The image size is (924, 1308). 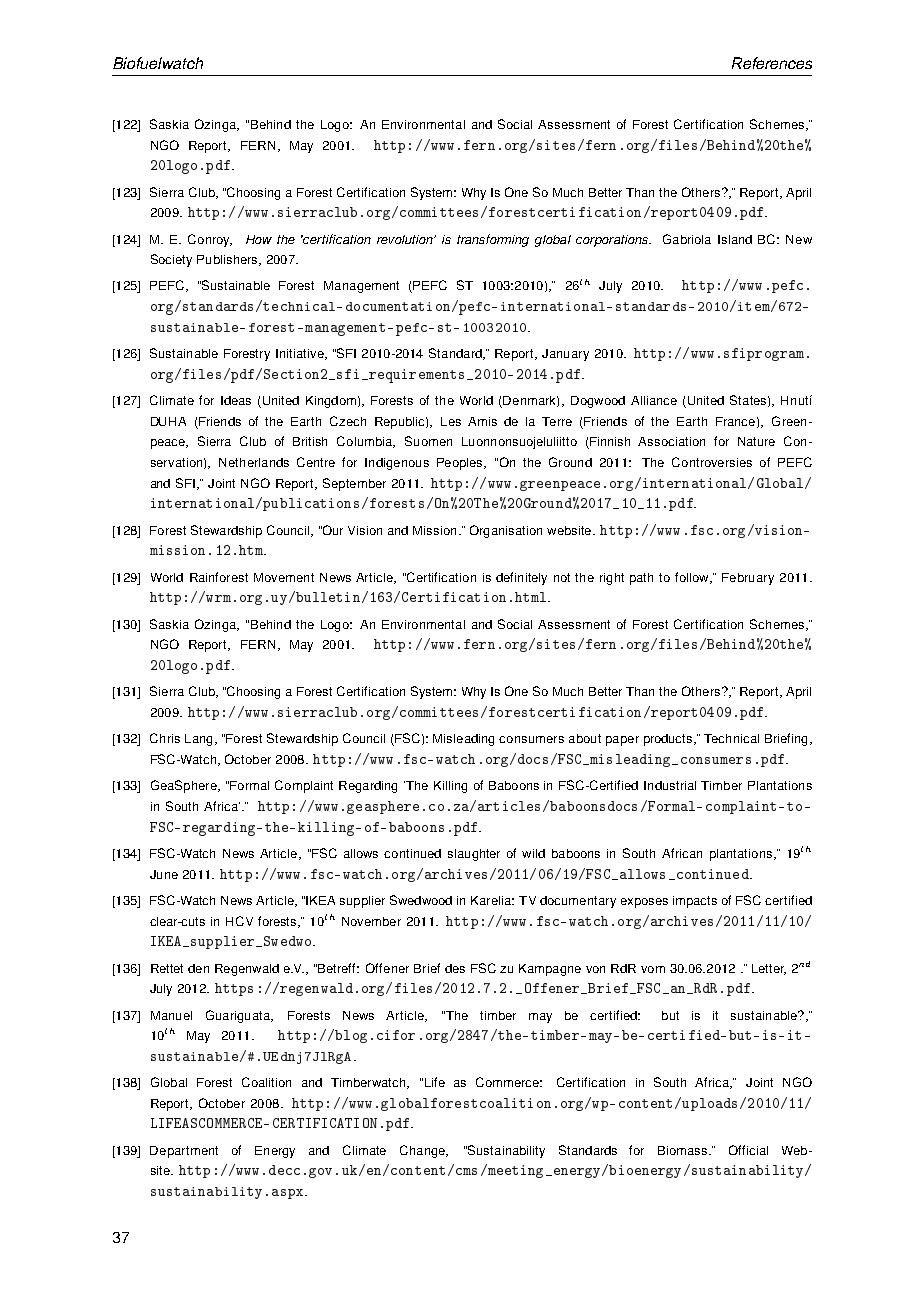 I want to click on Movement, so click(x=284, y=577).
